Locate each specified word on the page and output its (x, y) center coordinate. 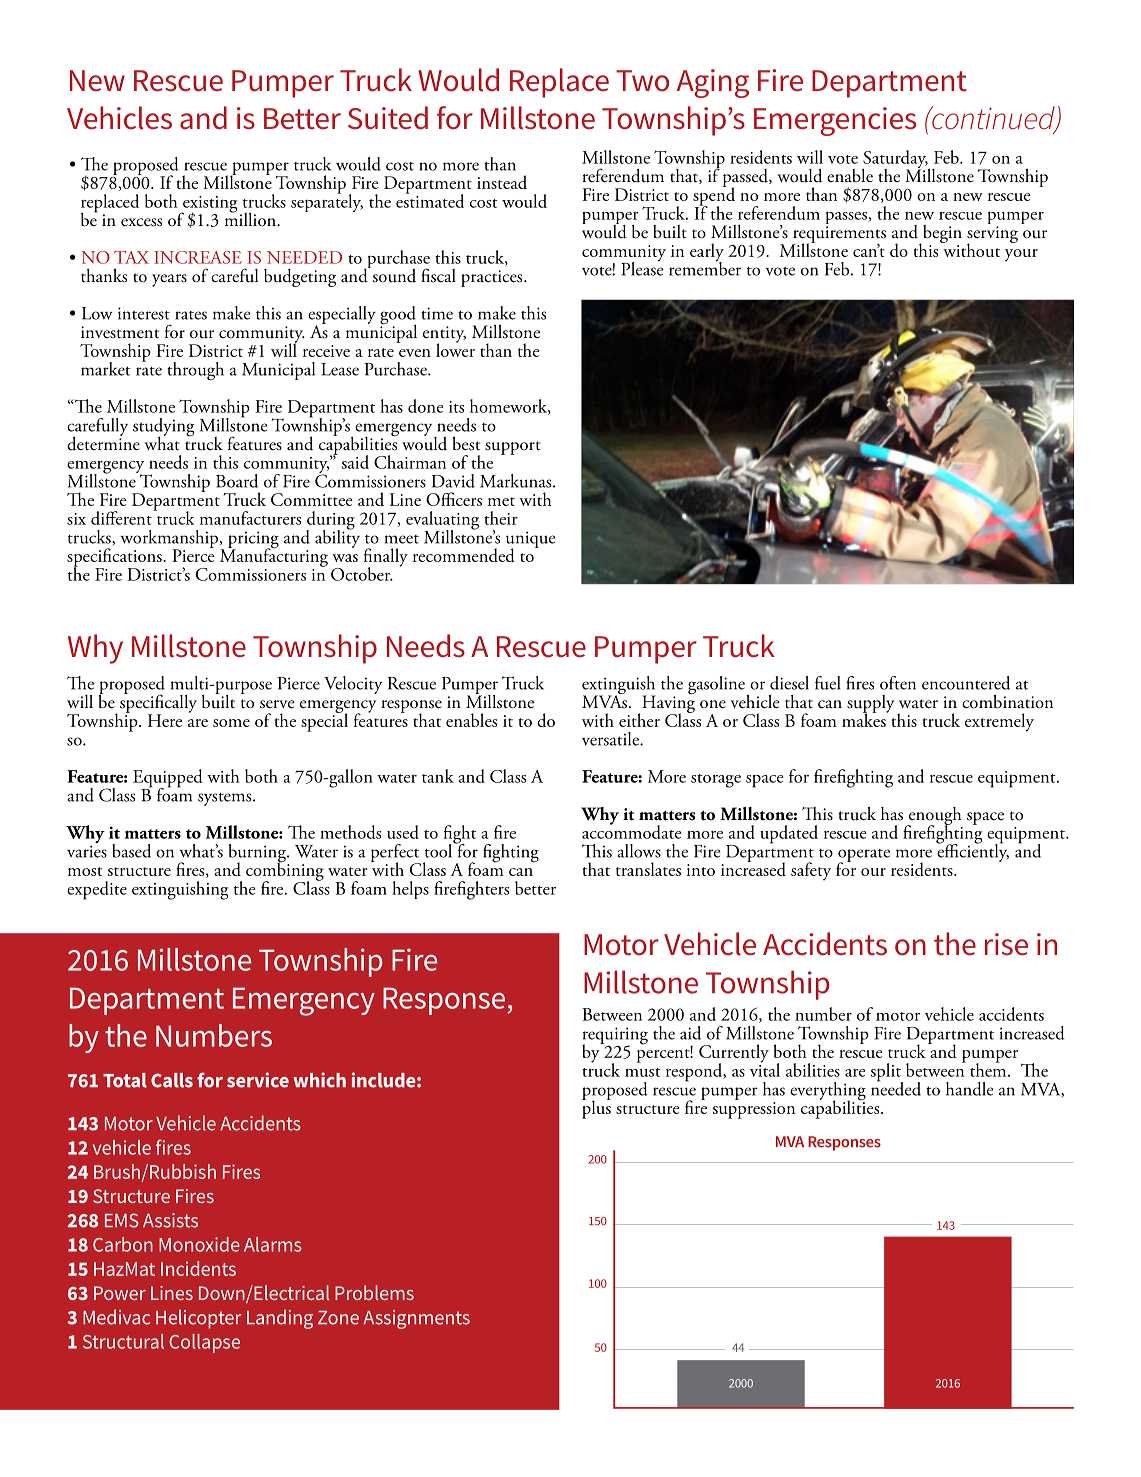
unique (531, 540)
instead (502, 182)
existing (209, 205)
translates (648, 869)
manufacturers (250, 518)
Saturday (895, 160)
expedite (97, 890)
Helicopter (199, 1319)
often (898, 683)
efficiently (972, 851)
